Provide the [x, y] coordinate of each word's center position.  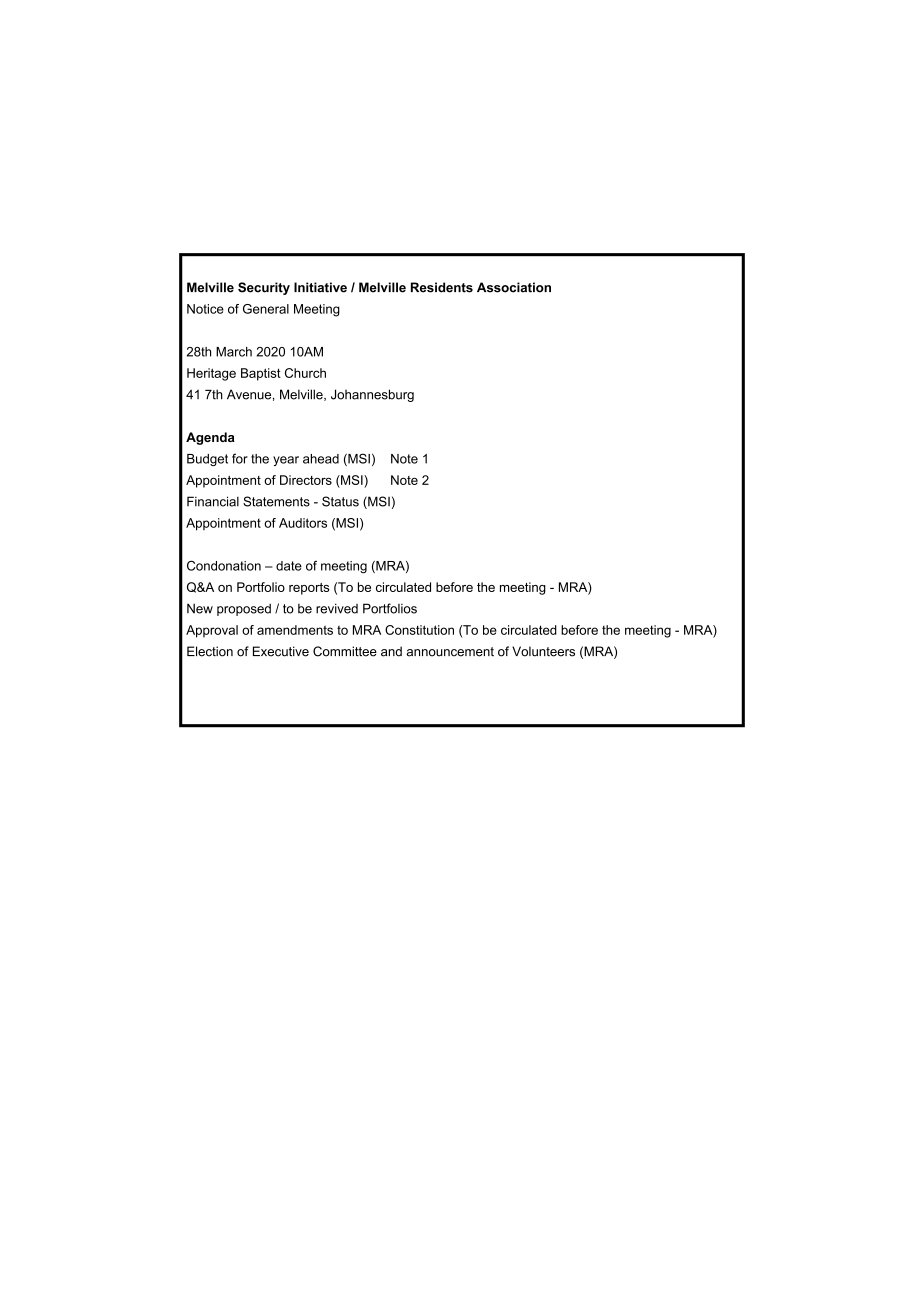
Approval [212, 631]
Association [514, 287]
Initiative [320, 287]
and [391, 651]
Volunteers [543, 651]
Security [264, 288]
